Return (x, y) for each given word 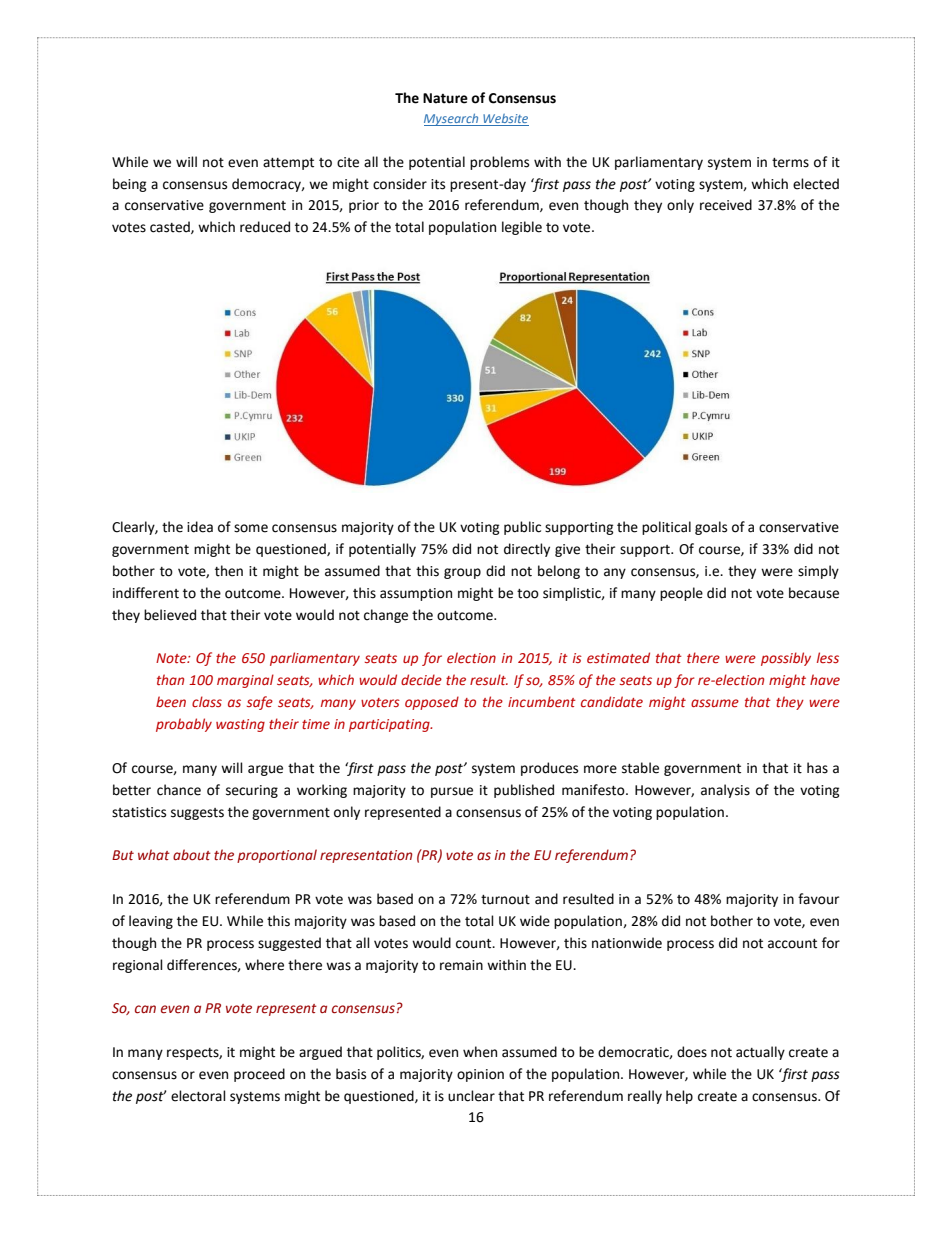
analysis (725, 791)
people (681, 594)
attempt (288, 164)
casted (171, 227)
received (726, 205)
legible (522, 228)
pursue (452, 792)
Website (505, 120)
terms (790, 163)
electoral (198, 1096)
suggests (197, 814)
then (229, 571)
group (462, 573)
